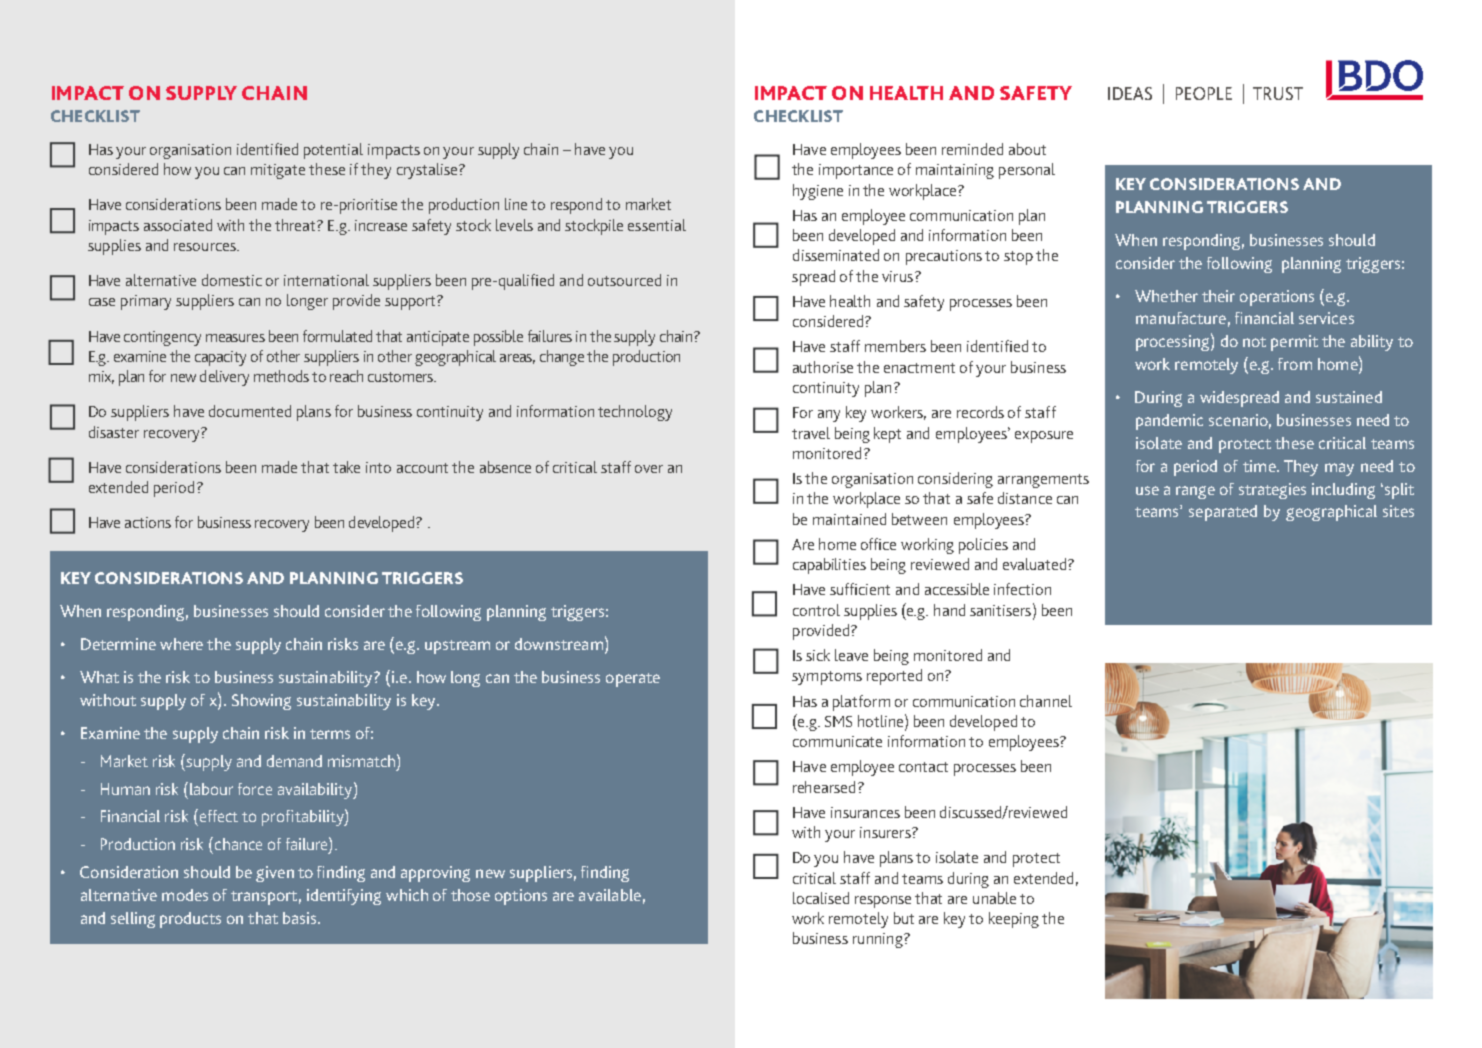  Describe the element at coordinates (1027, 171) in the page. I see `personal` at that location.
